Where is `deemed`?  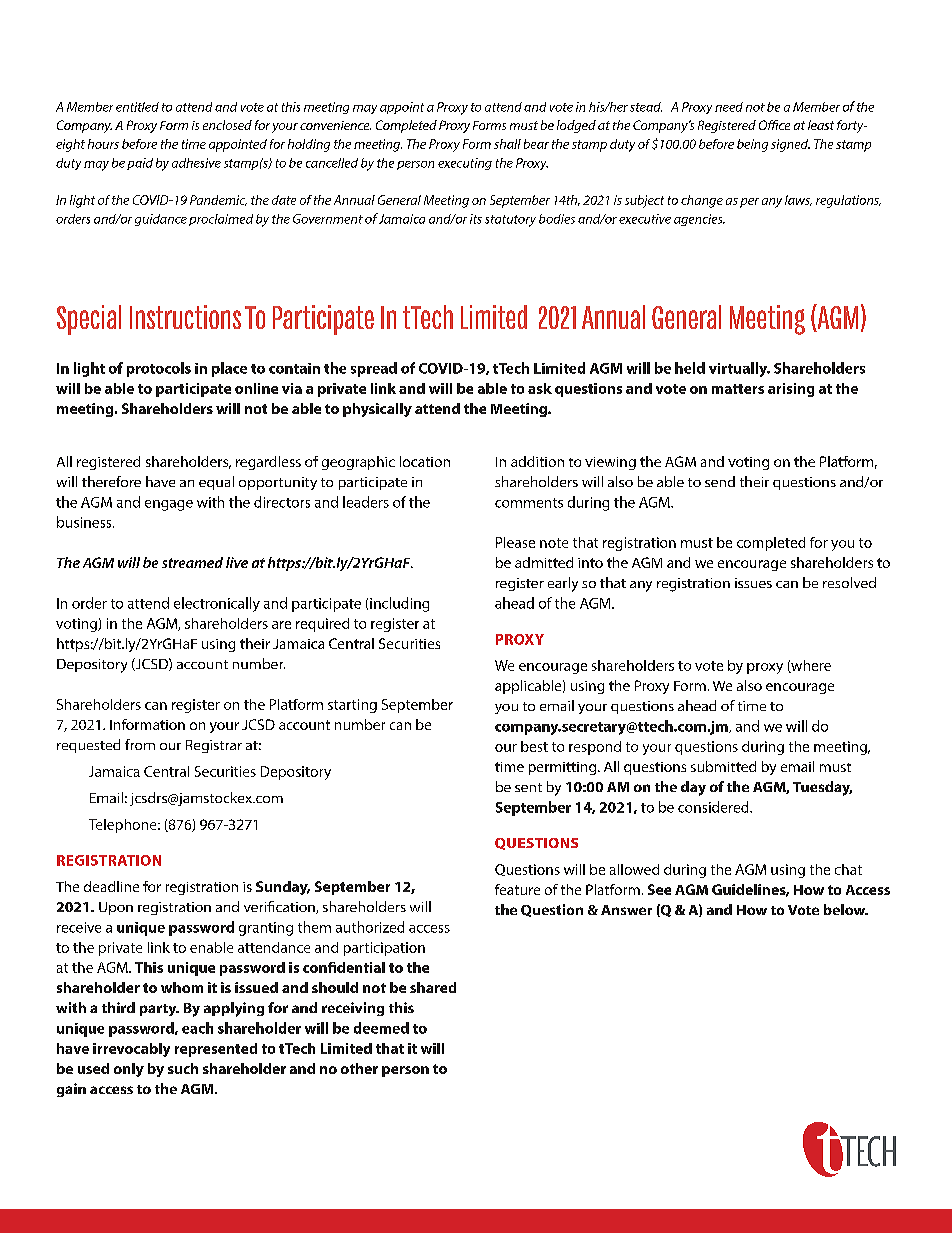 deemed is located at coordinates (381, 1028).
